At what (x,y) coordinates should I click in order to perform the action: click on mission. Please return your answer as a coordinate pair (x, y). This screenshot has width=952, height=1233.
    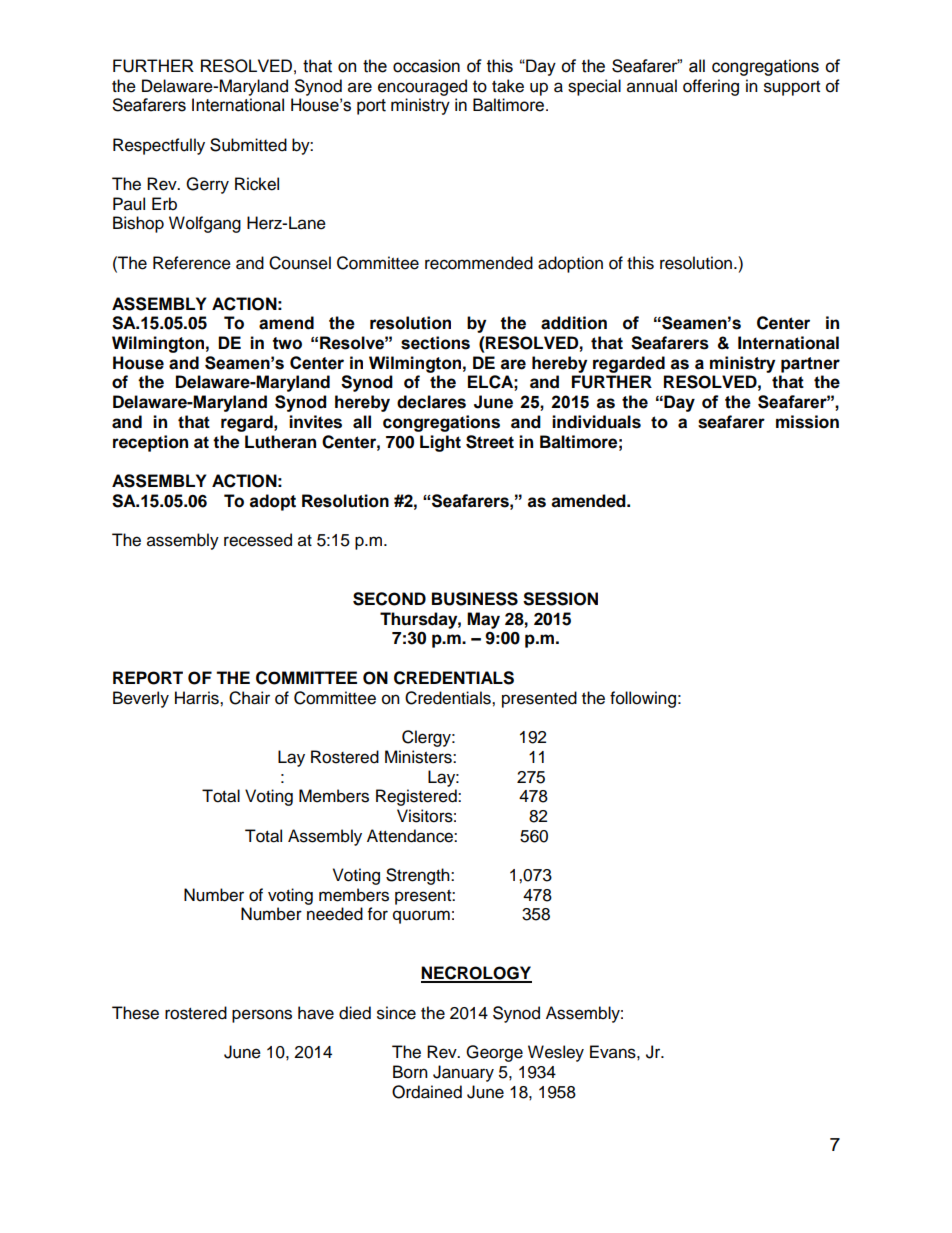
    Looking at the image, I should click on (807, 422).
